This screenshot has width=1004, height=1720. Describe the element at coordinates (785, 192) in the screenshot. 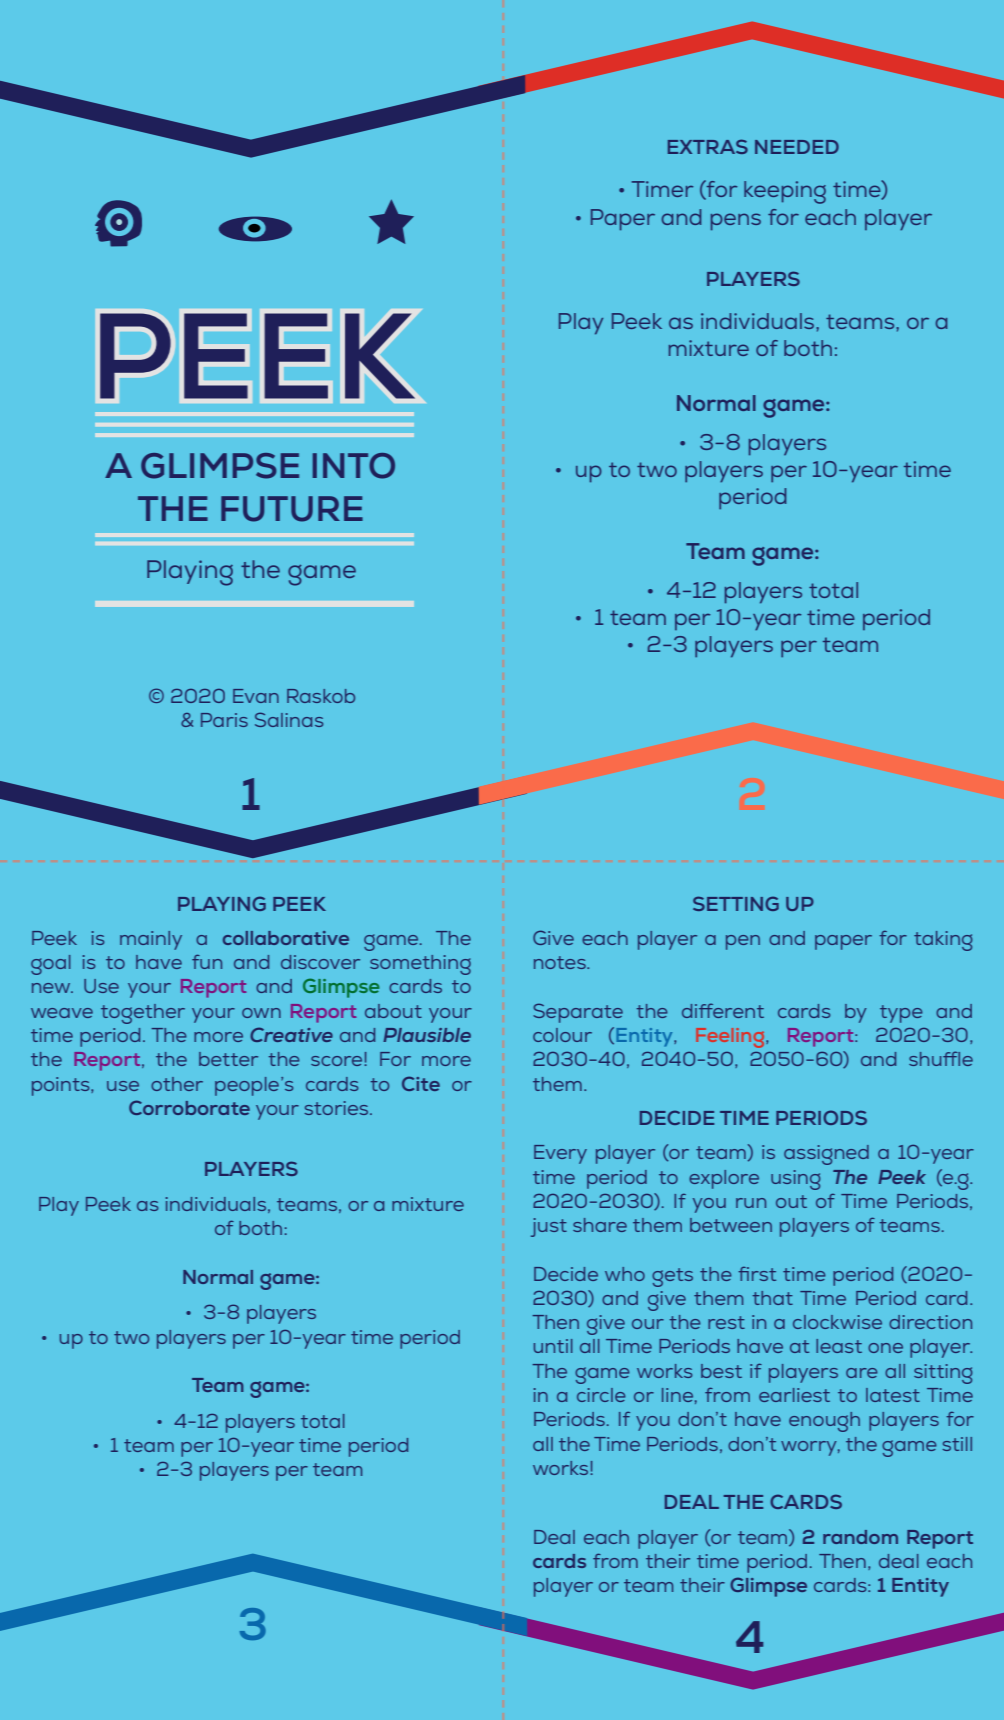

I see `keeping` at that location.
